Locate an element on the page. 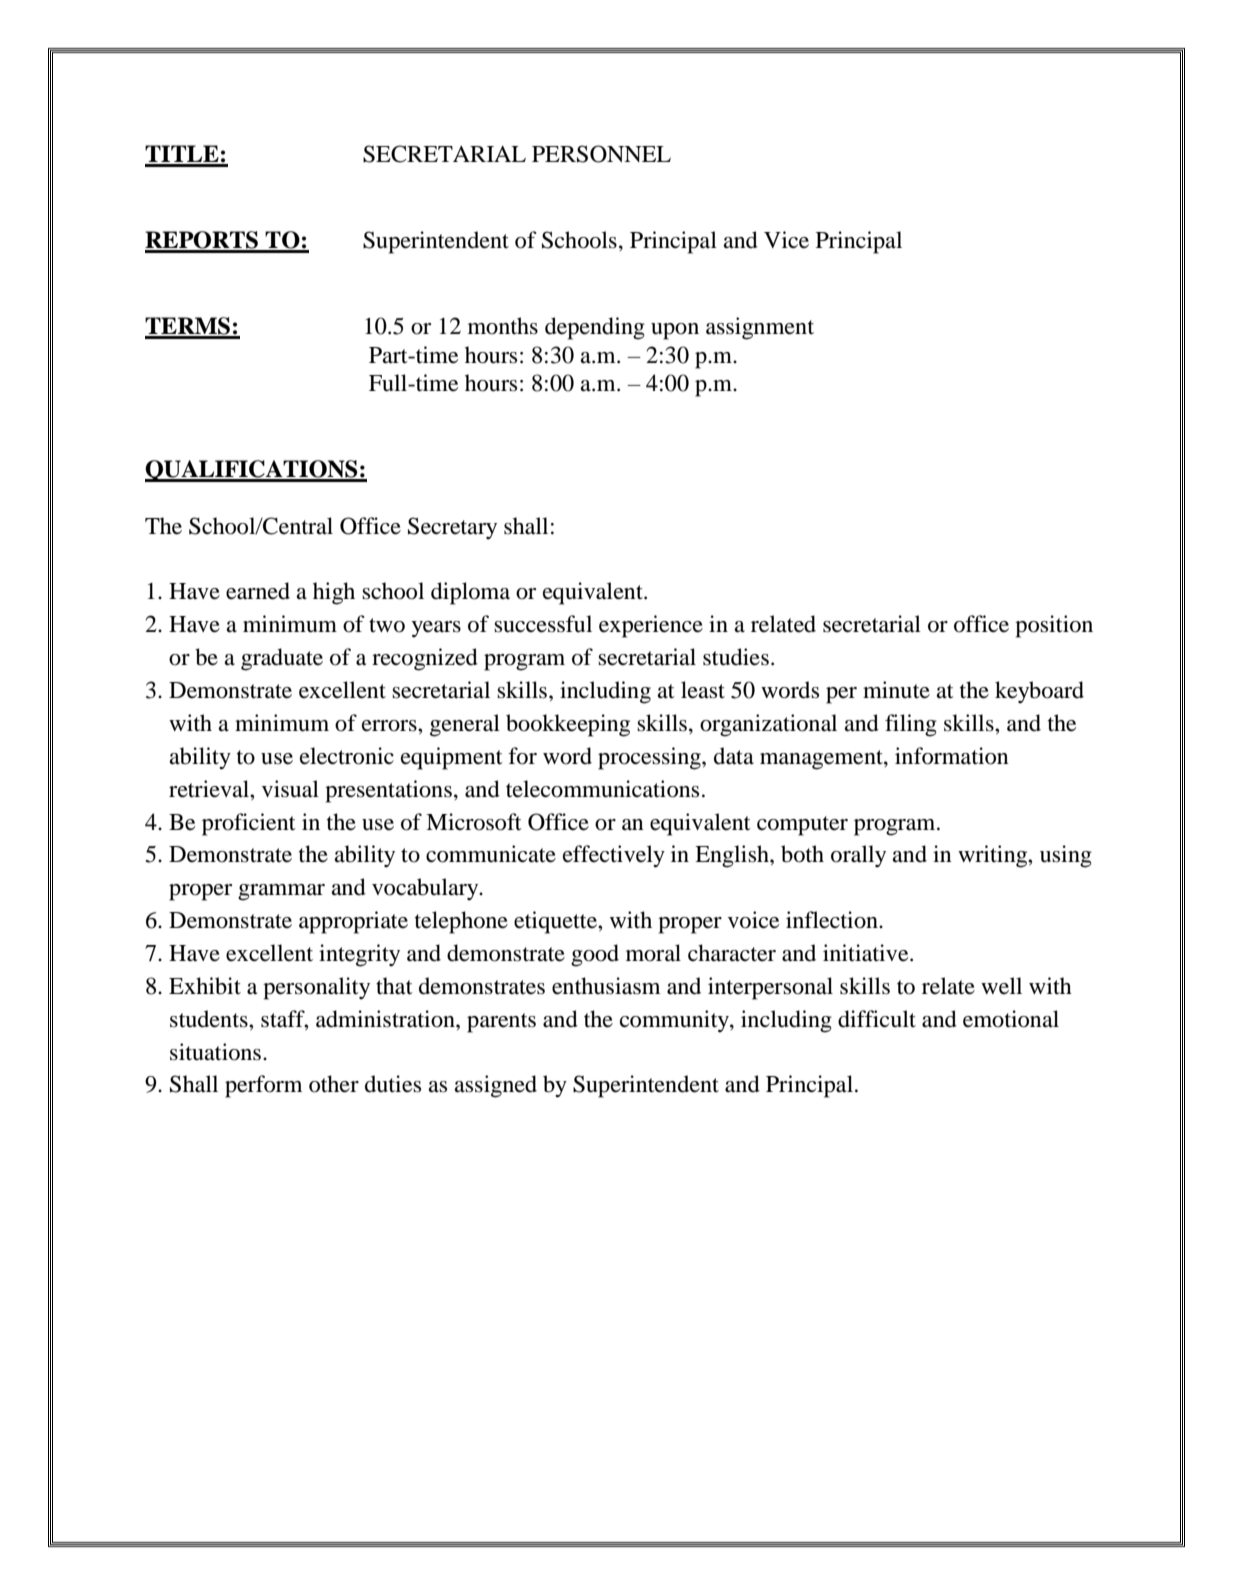 The height and width of the image is (1595, 1233). Vice is located at coordinates (786, 240).
